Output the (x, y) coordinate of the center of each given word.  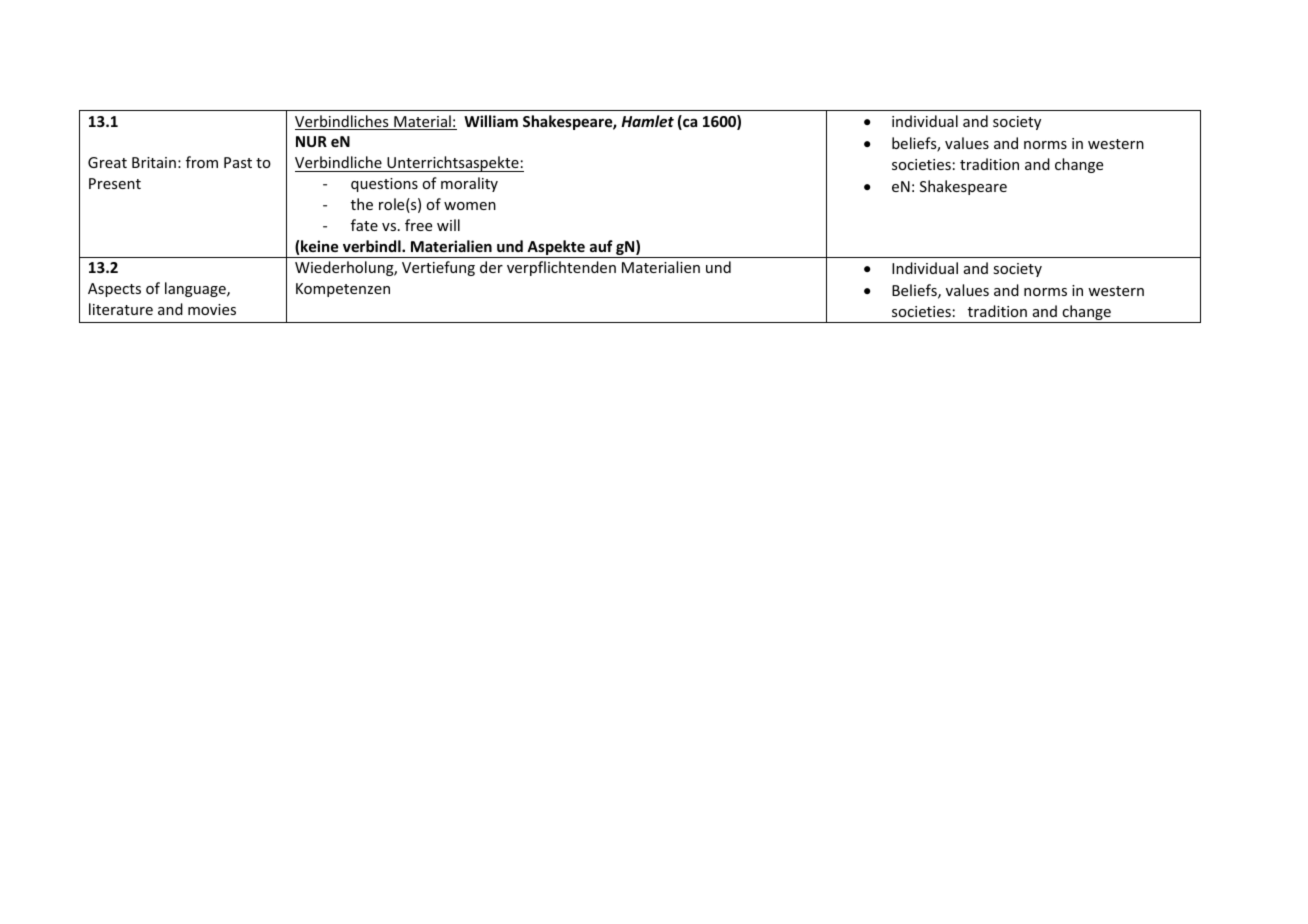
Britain (154, 162)
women (470, 206)
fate (364, 225)
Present (115, 183)
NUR (311, 141)
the (362, 204)
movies (212, 309)
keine (320, 246)
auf (601, 246)
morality (469, 184)
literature (121, 309)
